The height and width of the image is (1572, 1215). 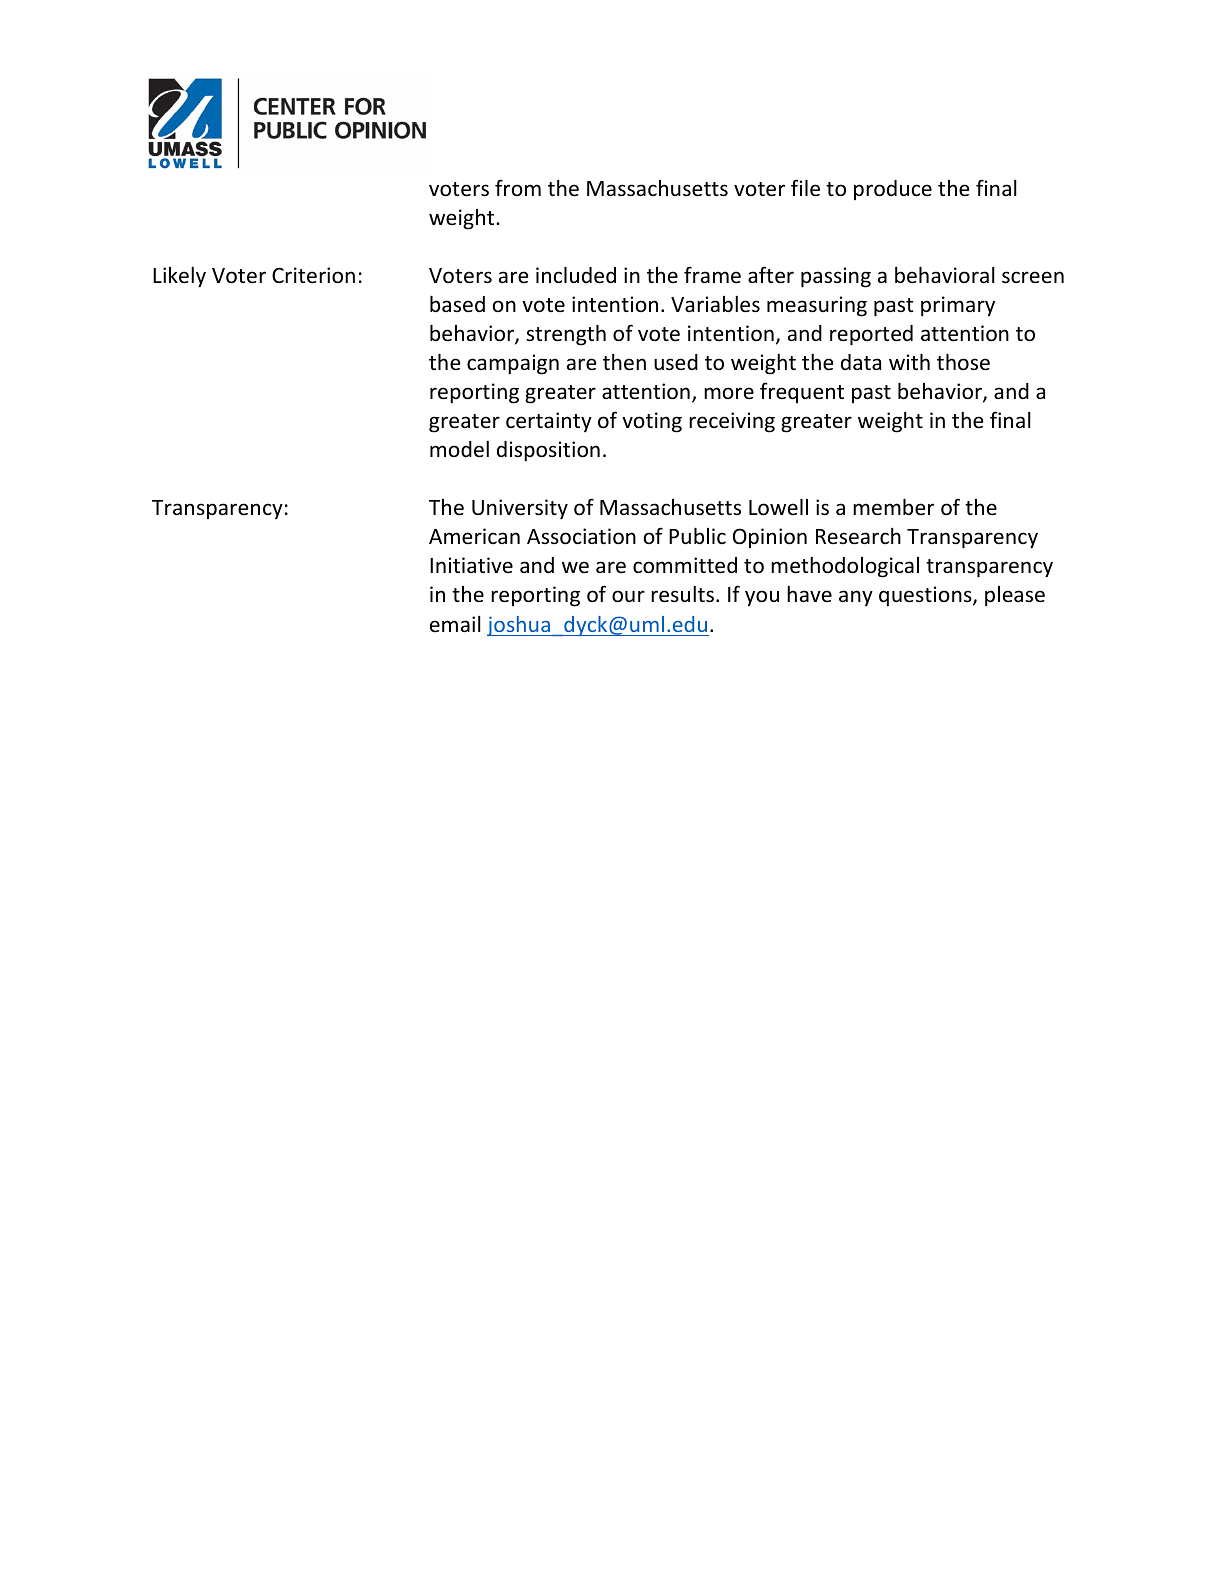 I want to click on based, so click(x=457, y=304).
